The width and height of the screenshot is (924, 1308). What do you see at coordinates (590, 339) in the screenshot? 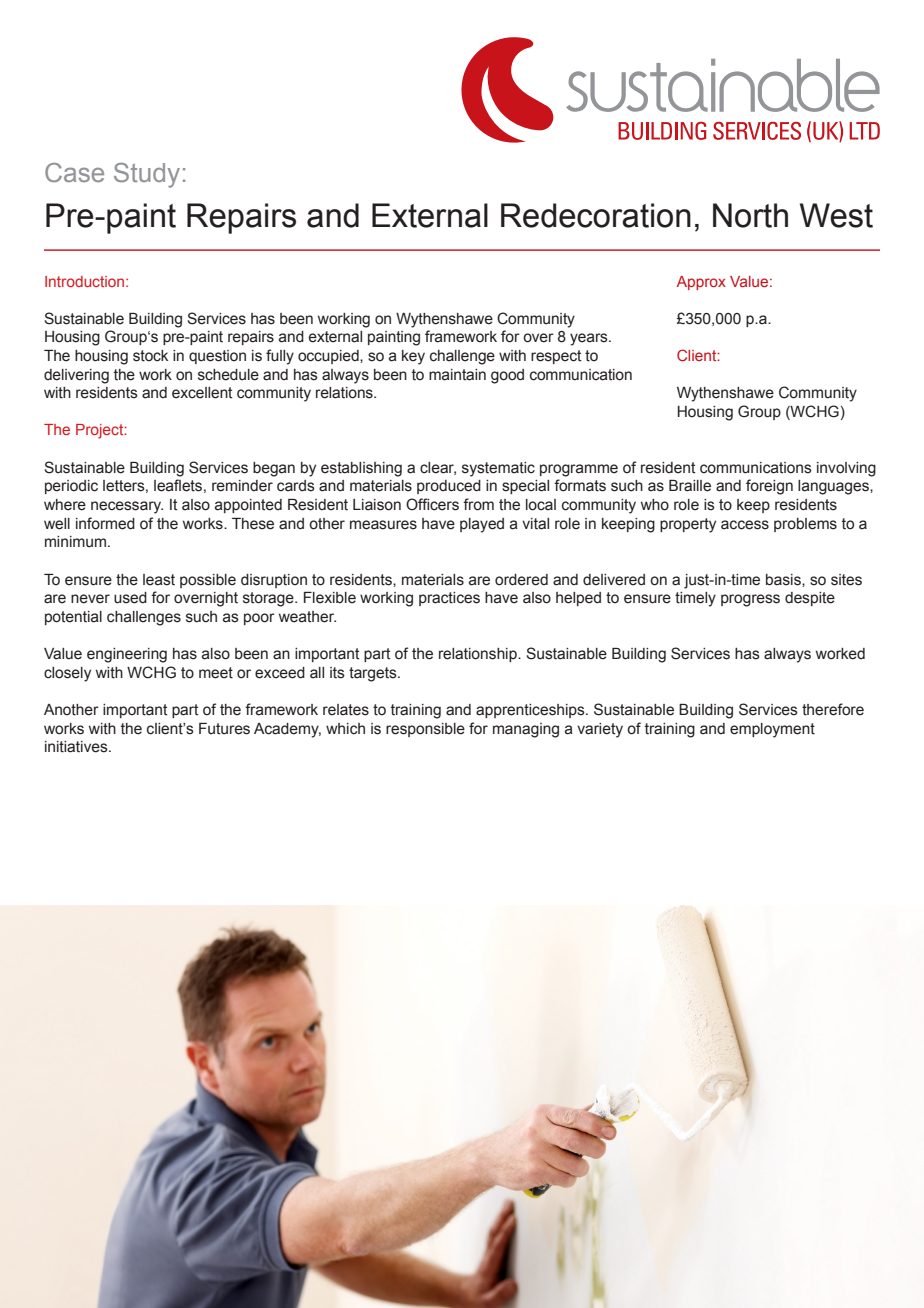
I see `years` at bounding box center [590, 339].
